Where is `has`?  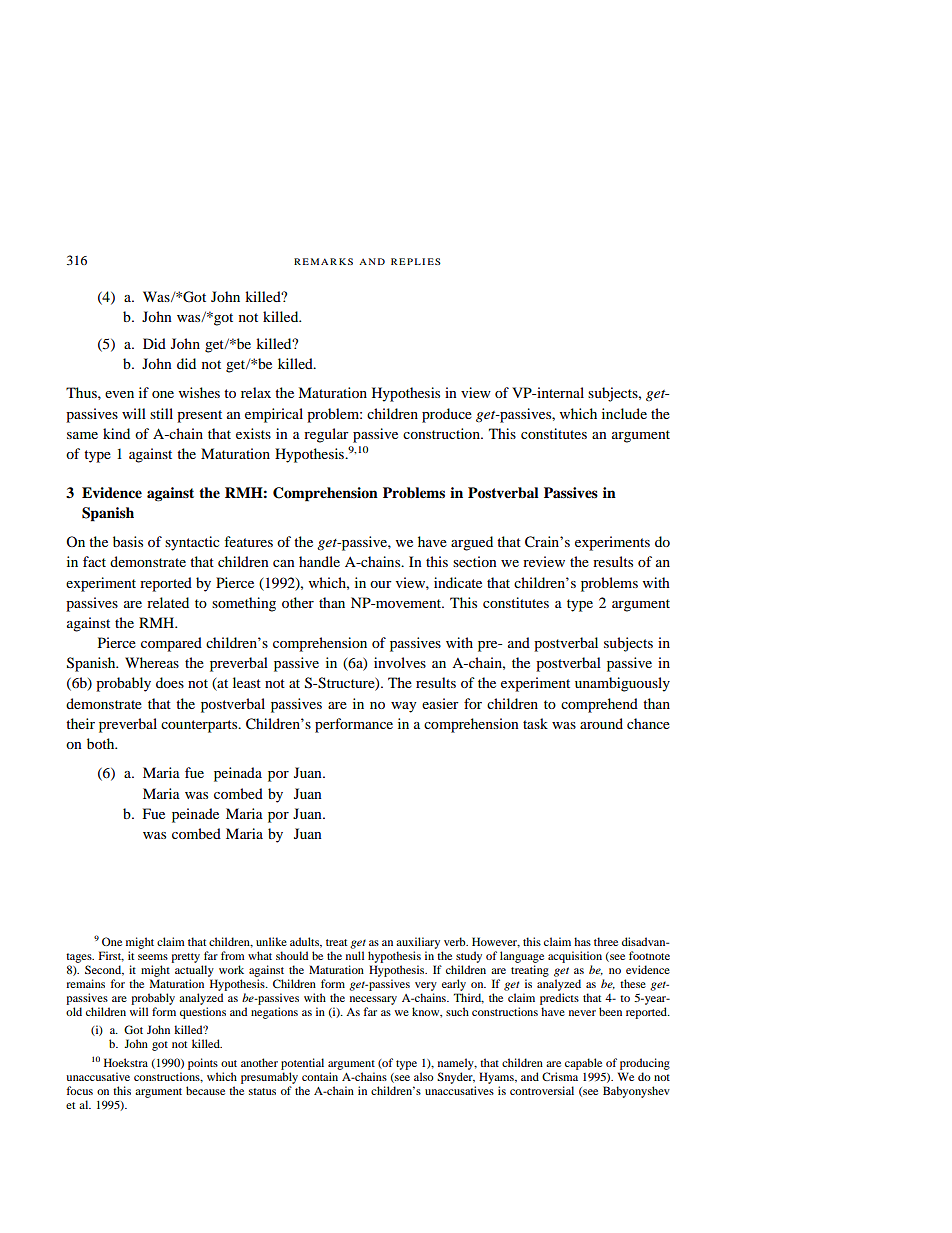 has is located at coordinates (582, 941).
